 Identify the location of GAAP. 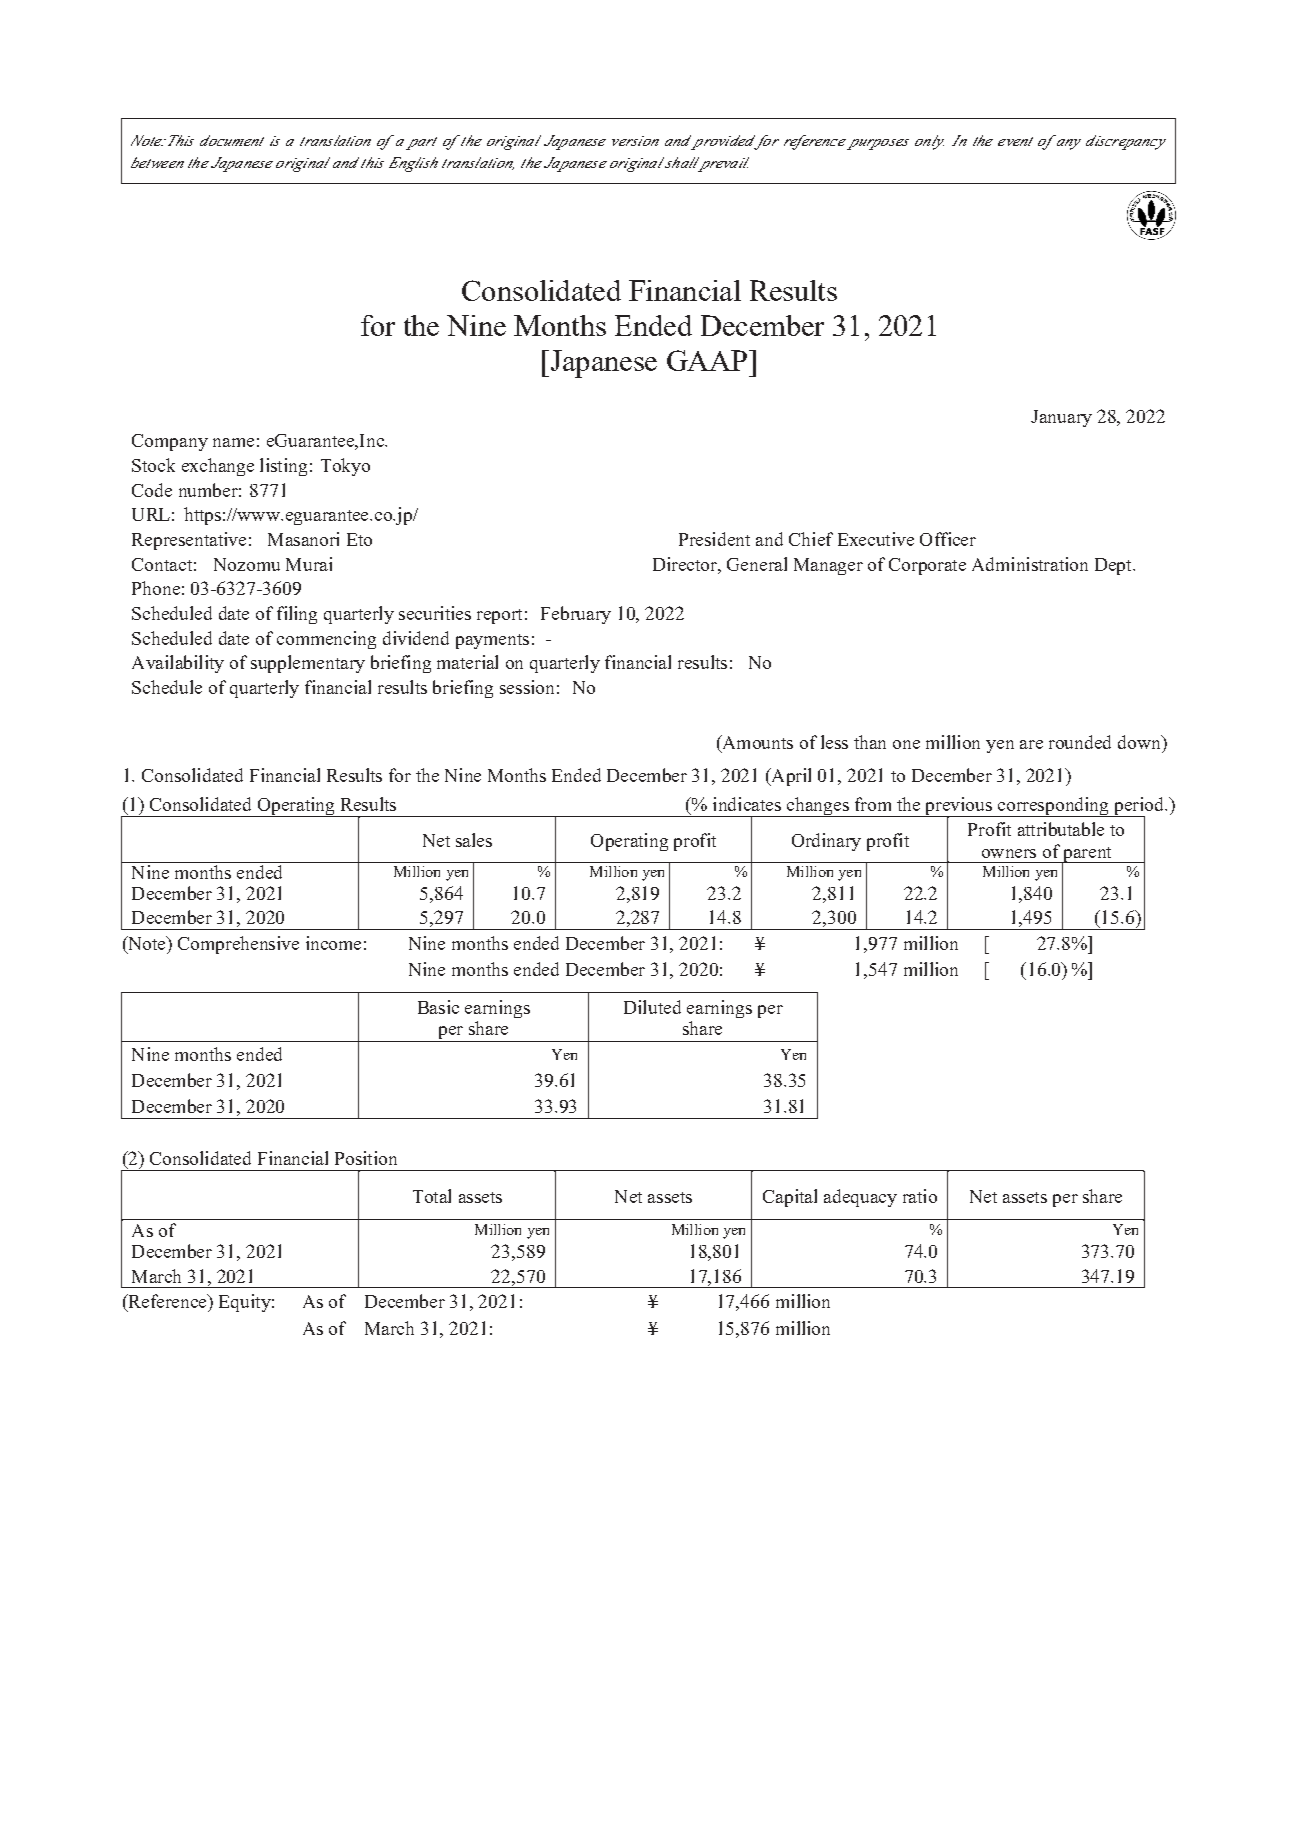
(708, 360).
